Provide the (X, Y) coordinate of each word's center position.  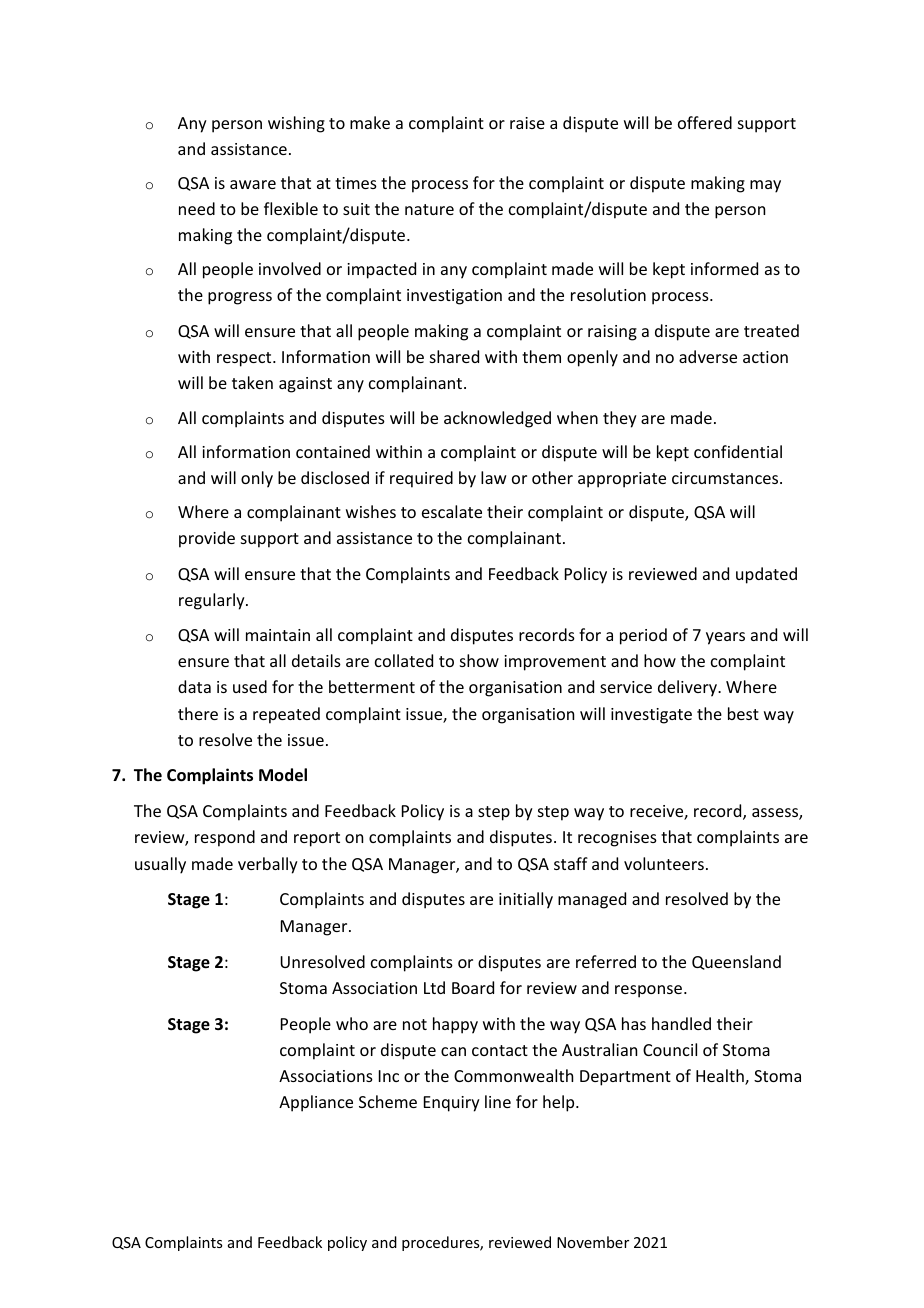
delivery (688, 688)
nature (429, 209)
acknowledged (497, 419)
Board (473, 987)
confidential (738, 451)
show (479, 660)
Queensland (736, 962)
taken (252, 382)
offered (705, 122)
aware (253, 184)
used (250, 686)
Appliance (316, 1103)
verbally (268, 865)
